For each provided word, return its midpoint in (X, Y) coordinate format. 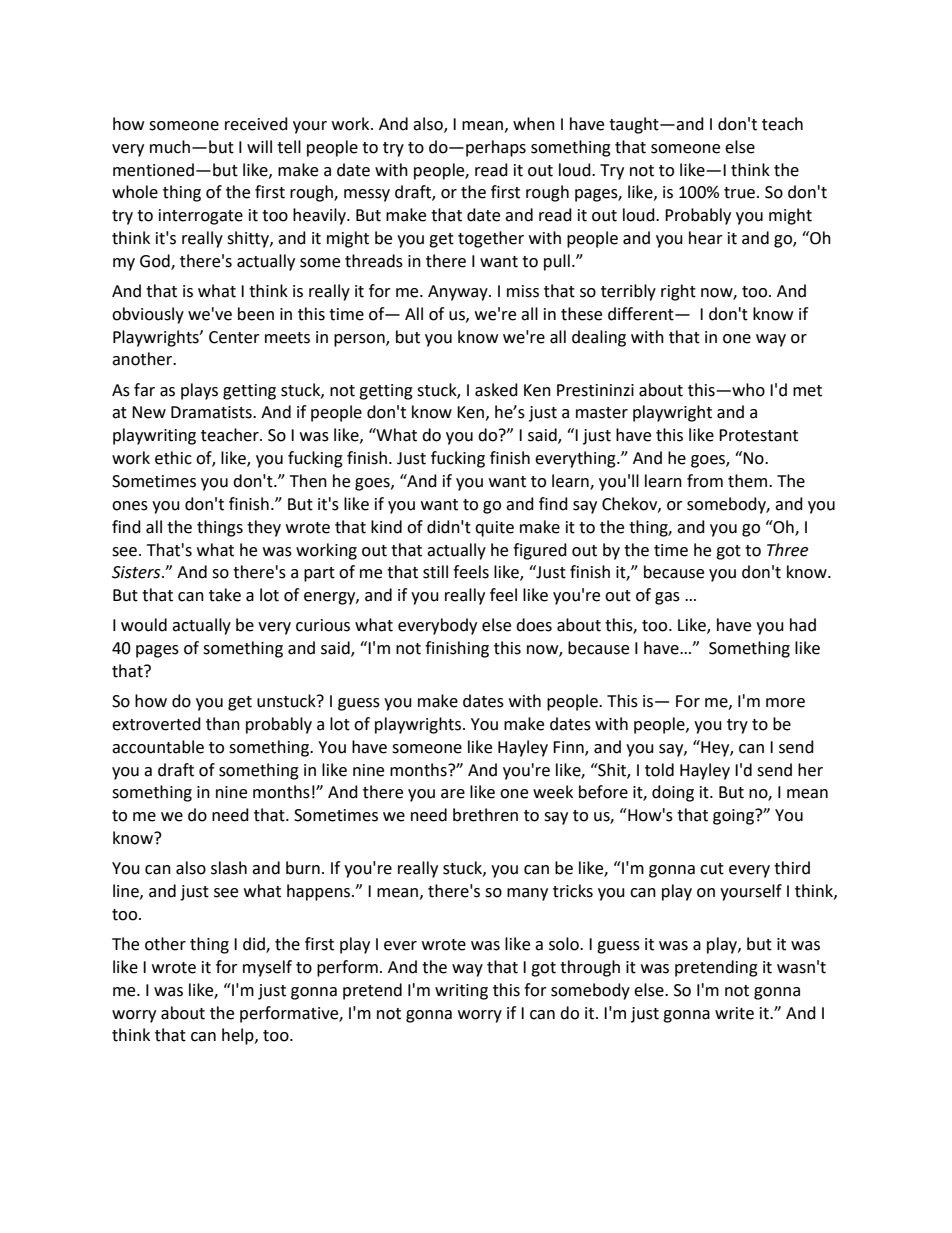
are (453, 794)
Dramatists (212, 412)
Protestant (758, 435)
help (239, 1036)
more (785, 703)
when (534, 124)
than (223, 724)
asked (496, 390)
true (739, 193)
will (259, 146)
